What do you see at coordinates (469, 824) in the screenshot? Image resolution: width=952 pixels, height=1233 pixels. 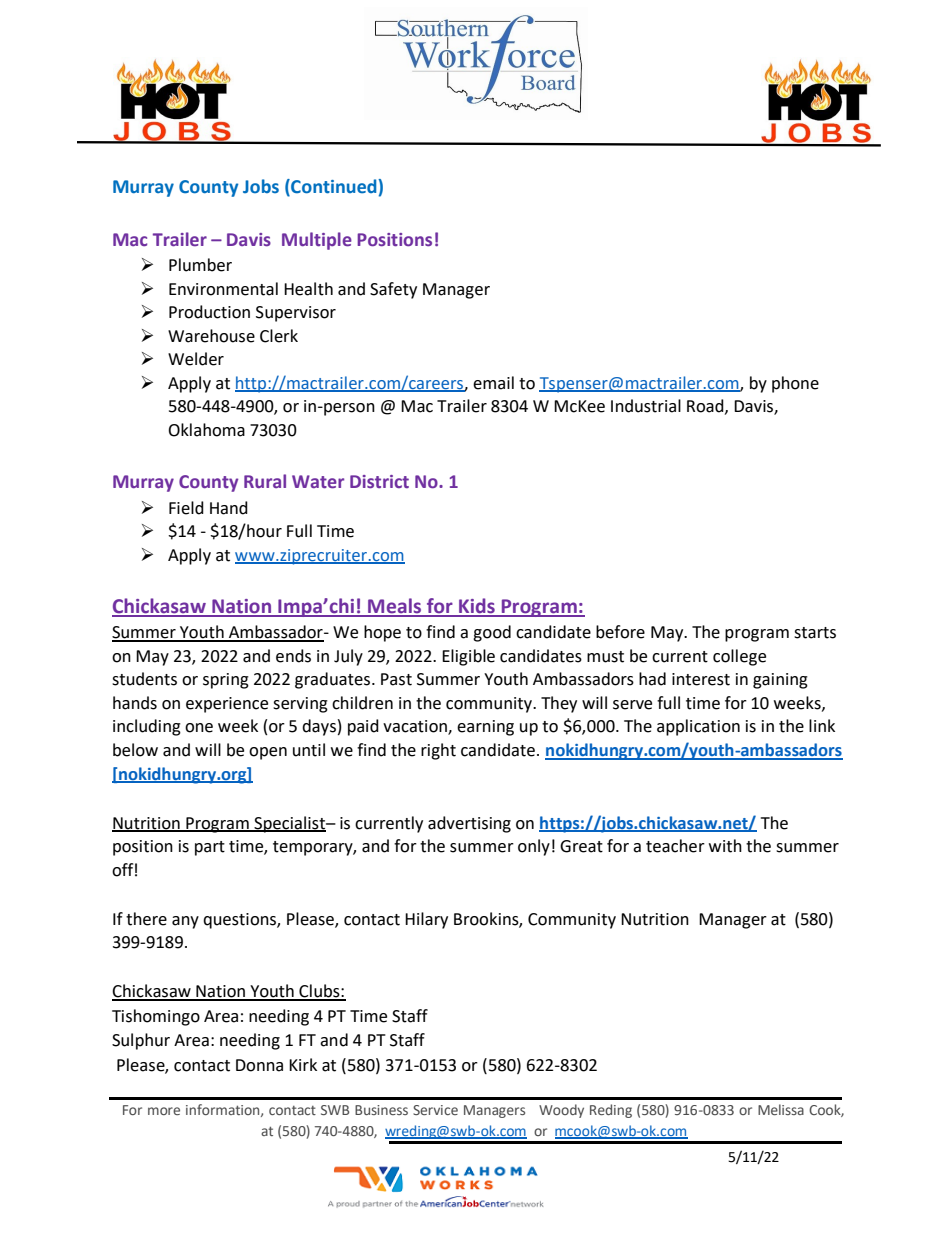 I see `advertising` at bounding box center [469, 824].
